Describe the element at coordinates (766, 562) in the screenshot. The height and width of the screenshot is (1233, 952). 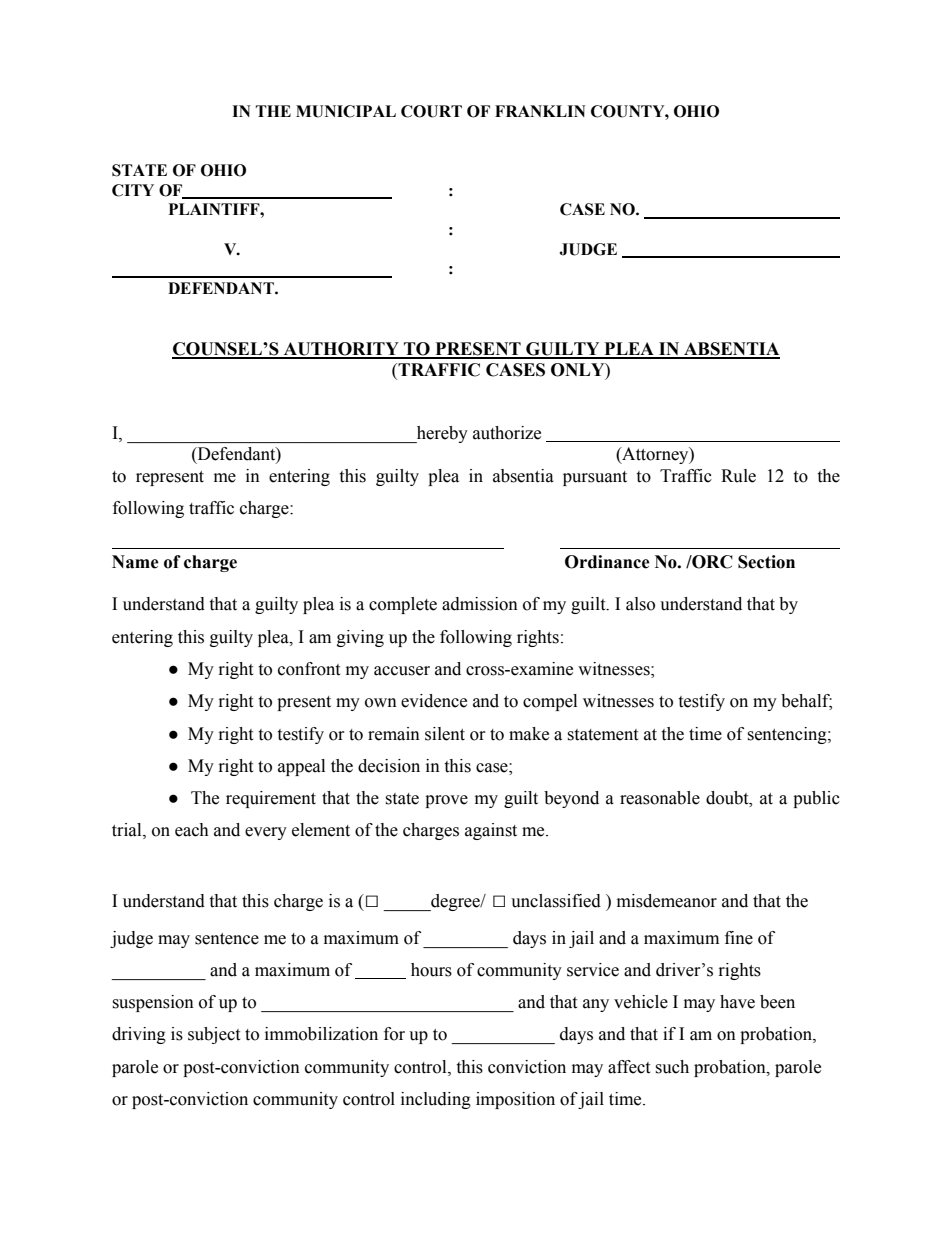
I see `Section` at that location.
